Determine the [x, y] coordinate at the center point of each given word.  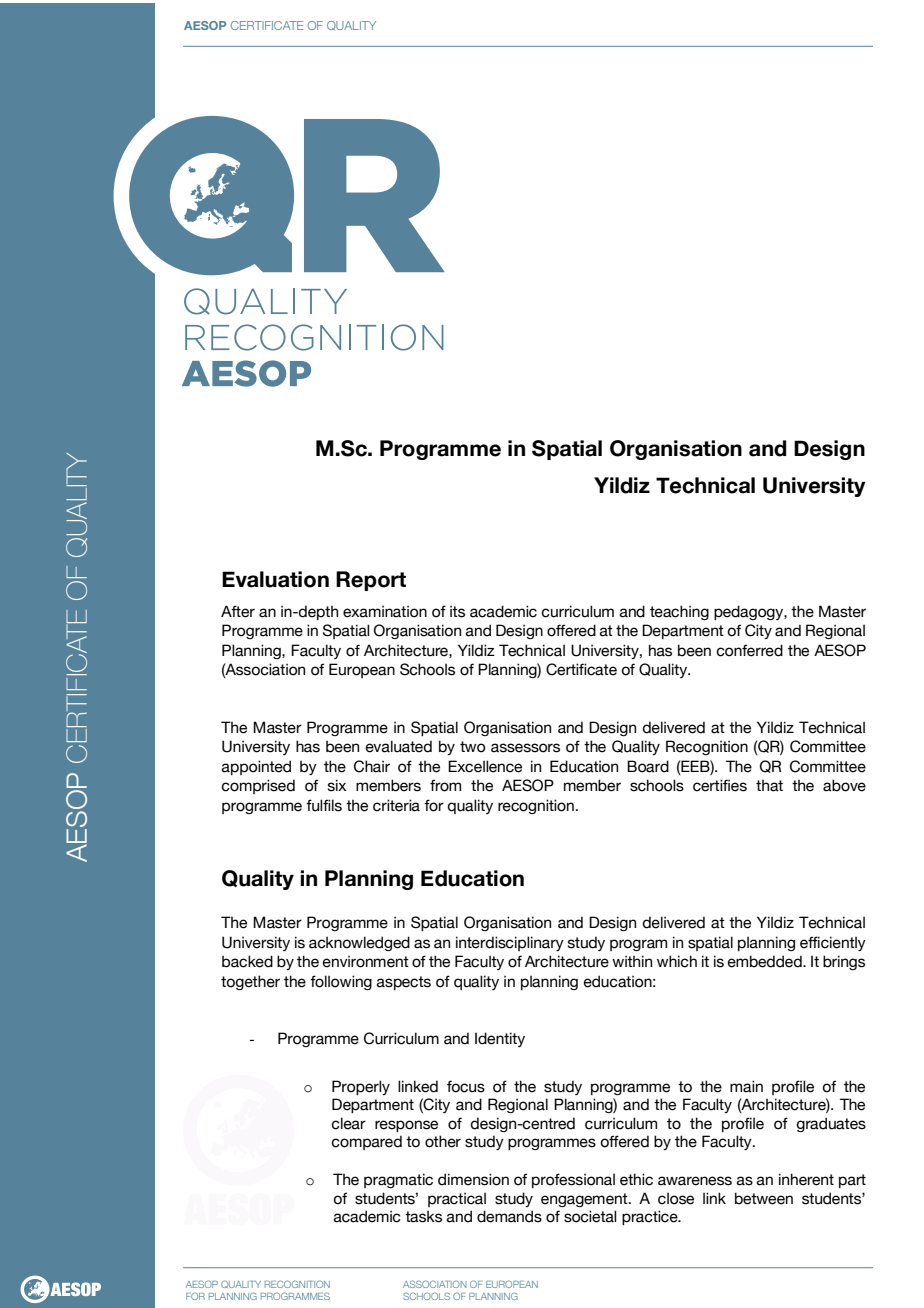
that [769, 786]
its [457, 611]
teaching [679, 612]
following [341, 982]
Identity [500, 1039]
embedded [765, 961]
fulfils [324, 805]
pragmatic [398, 1180]
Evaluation [275, 579]
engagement [585, 1200]
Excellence [485, 766]
